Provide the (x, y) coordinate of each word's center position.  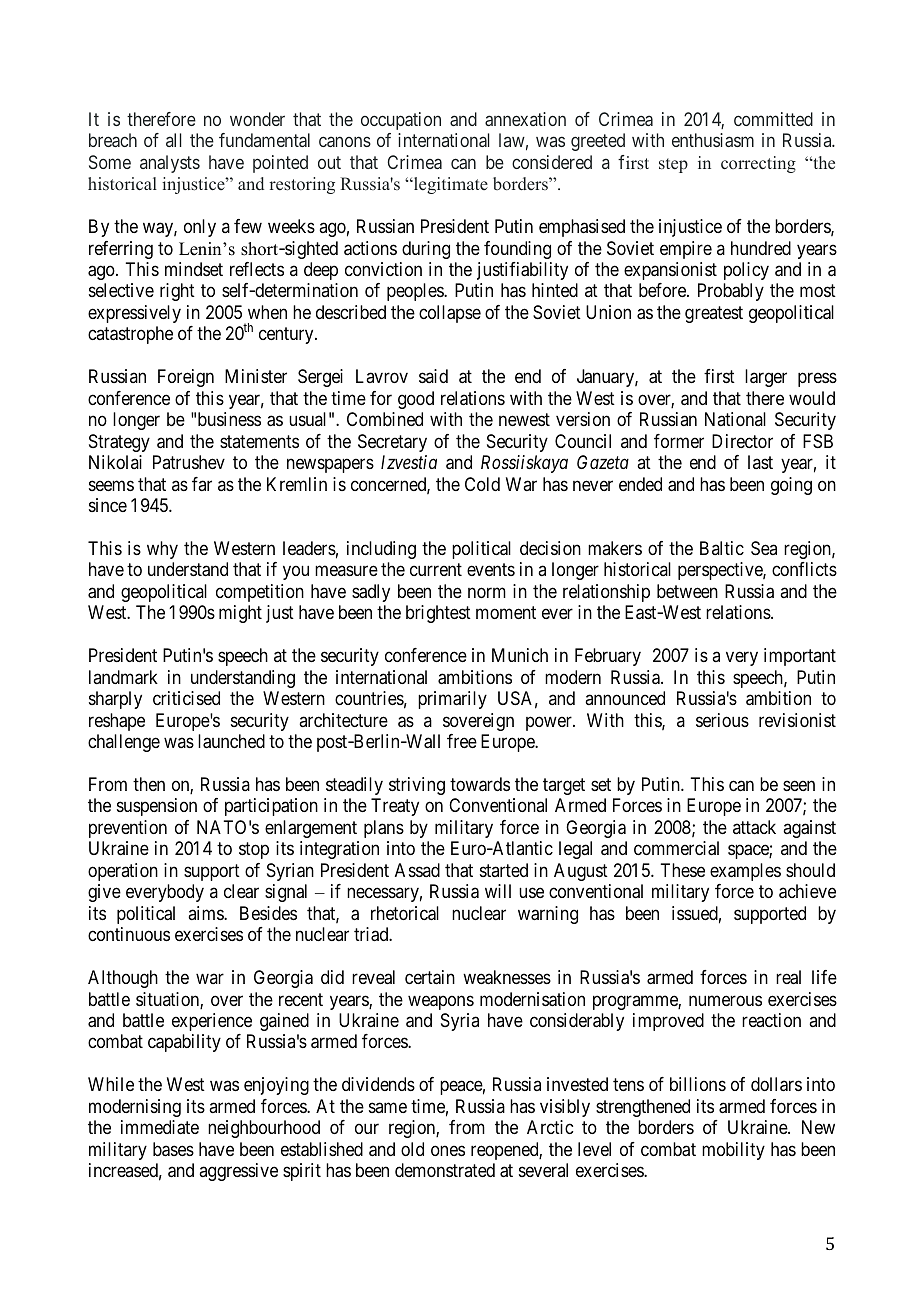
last (760, 462)
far (202, 484)
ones (448, 1150)
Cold (482, 484)
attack (754, 827)
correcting (758, 164)
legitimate (450, 185)
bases (173, 1149)
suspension (157, 807)
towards (480, 784)
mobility (733, 1151)
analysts (170, 164)
